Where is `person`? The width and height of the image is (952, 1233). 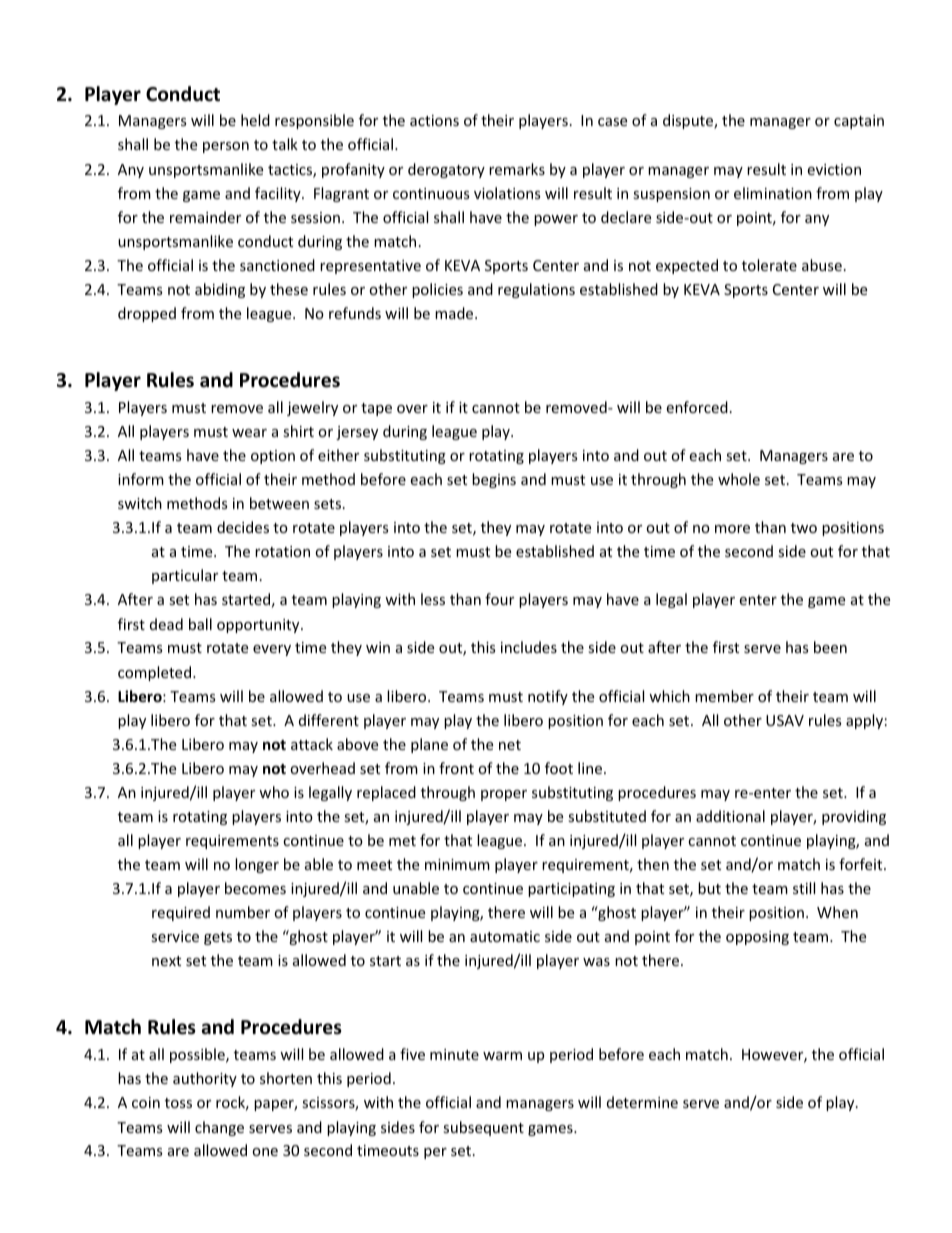 person is located at coordinates (226, 147).
